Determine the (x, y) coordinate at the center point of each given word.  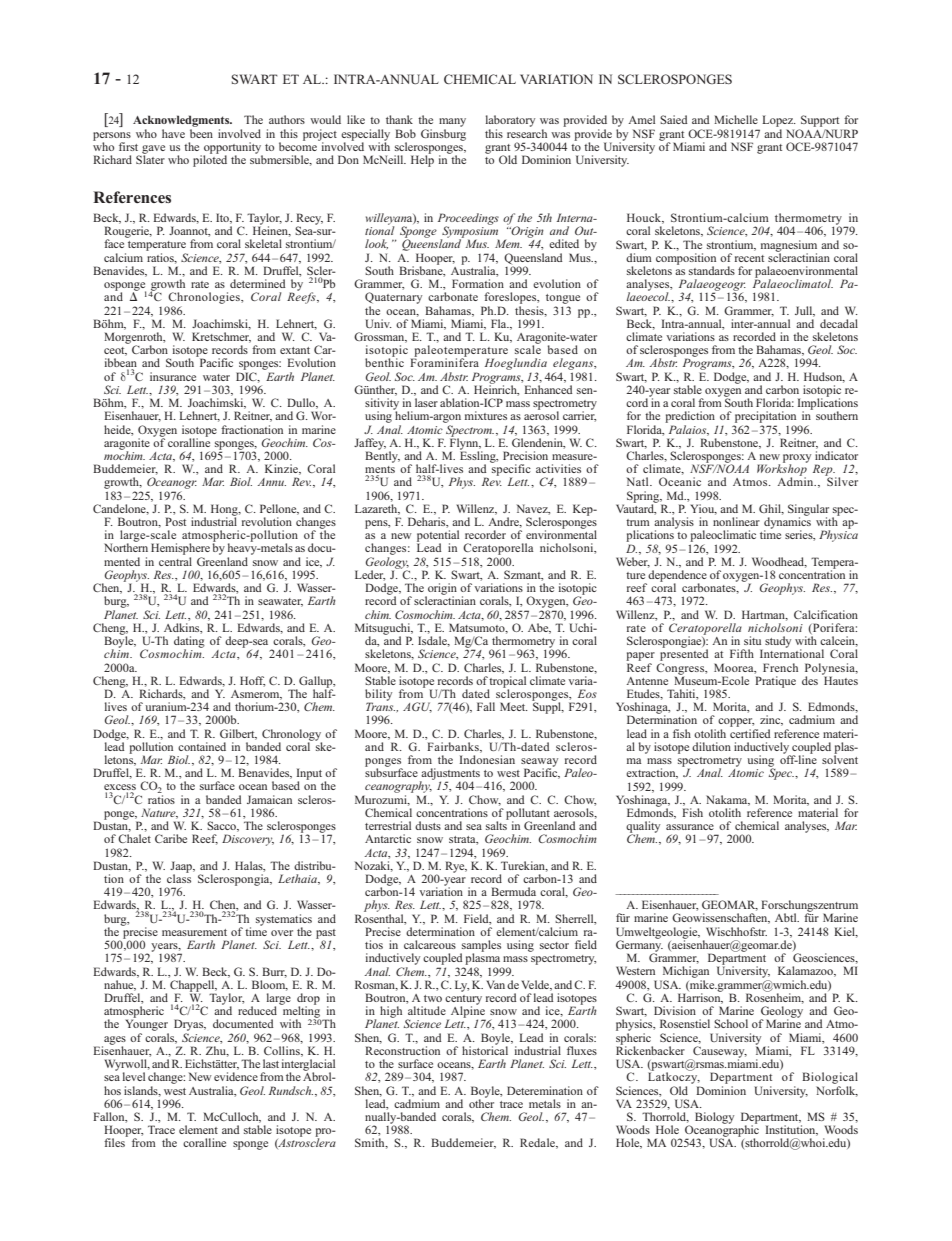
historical (485, 1049)
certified (750, 733)
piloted (210, 160)
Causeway (719, 1053)
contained (202, 746)
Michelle (736, 119)
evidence (236, 1076)
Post (175, 521)
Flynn (465, 444)
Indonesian (487, 759)
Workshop (782, 470)
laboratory (510, 122)
